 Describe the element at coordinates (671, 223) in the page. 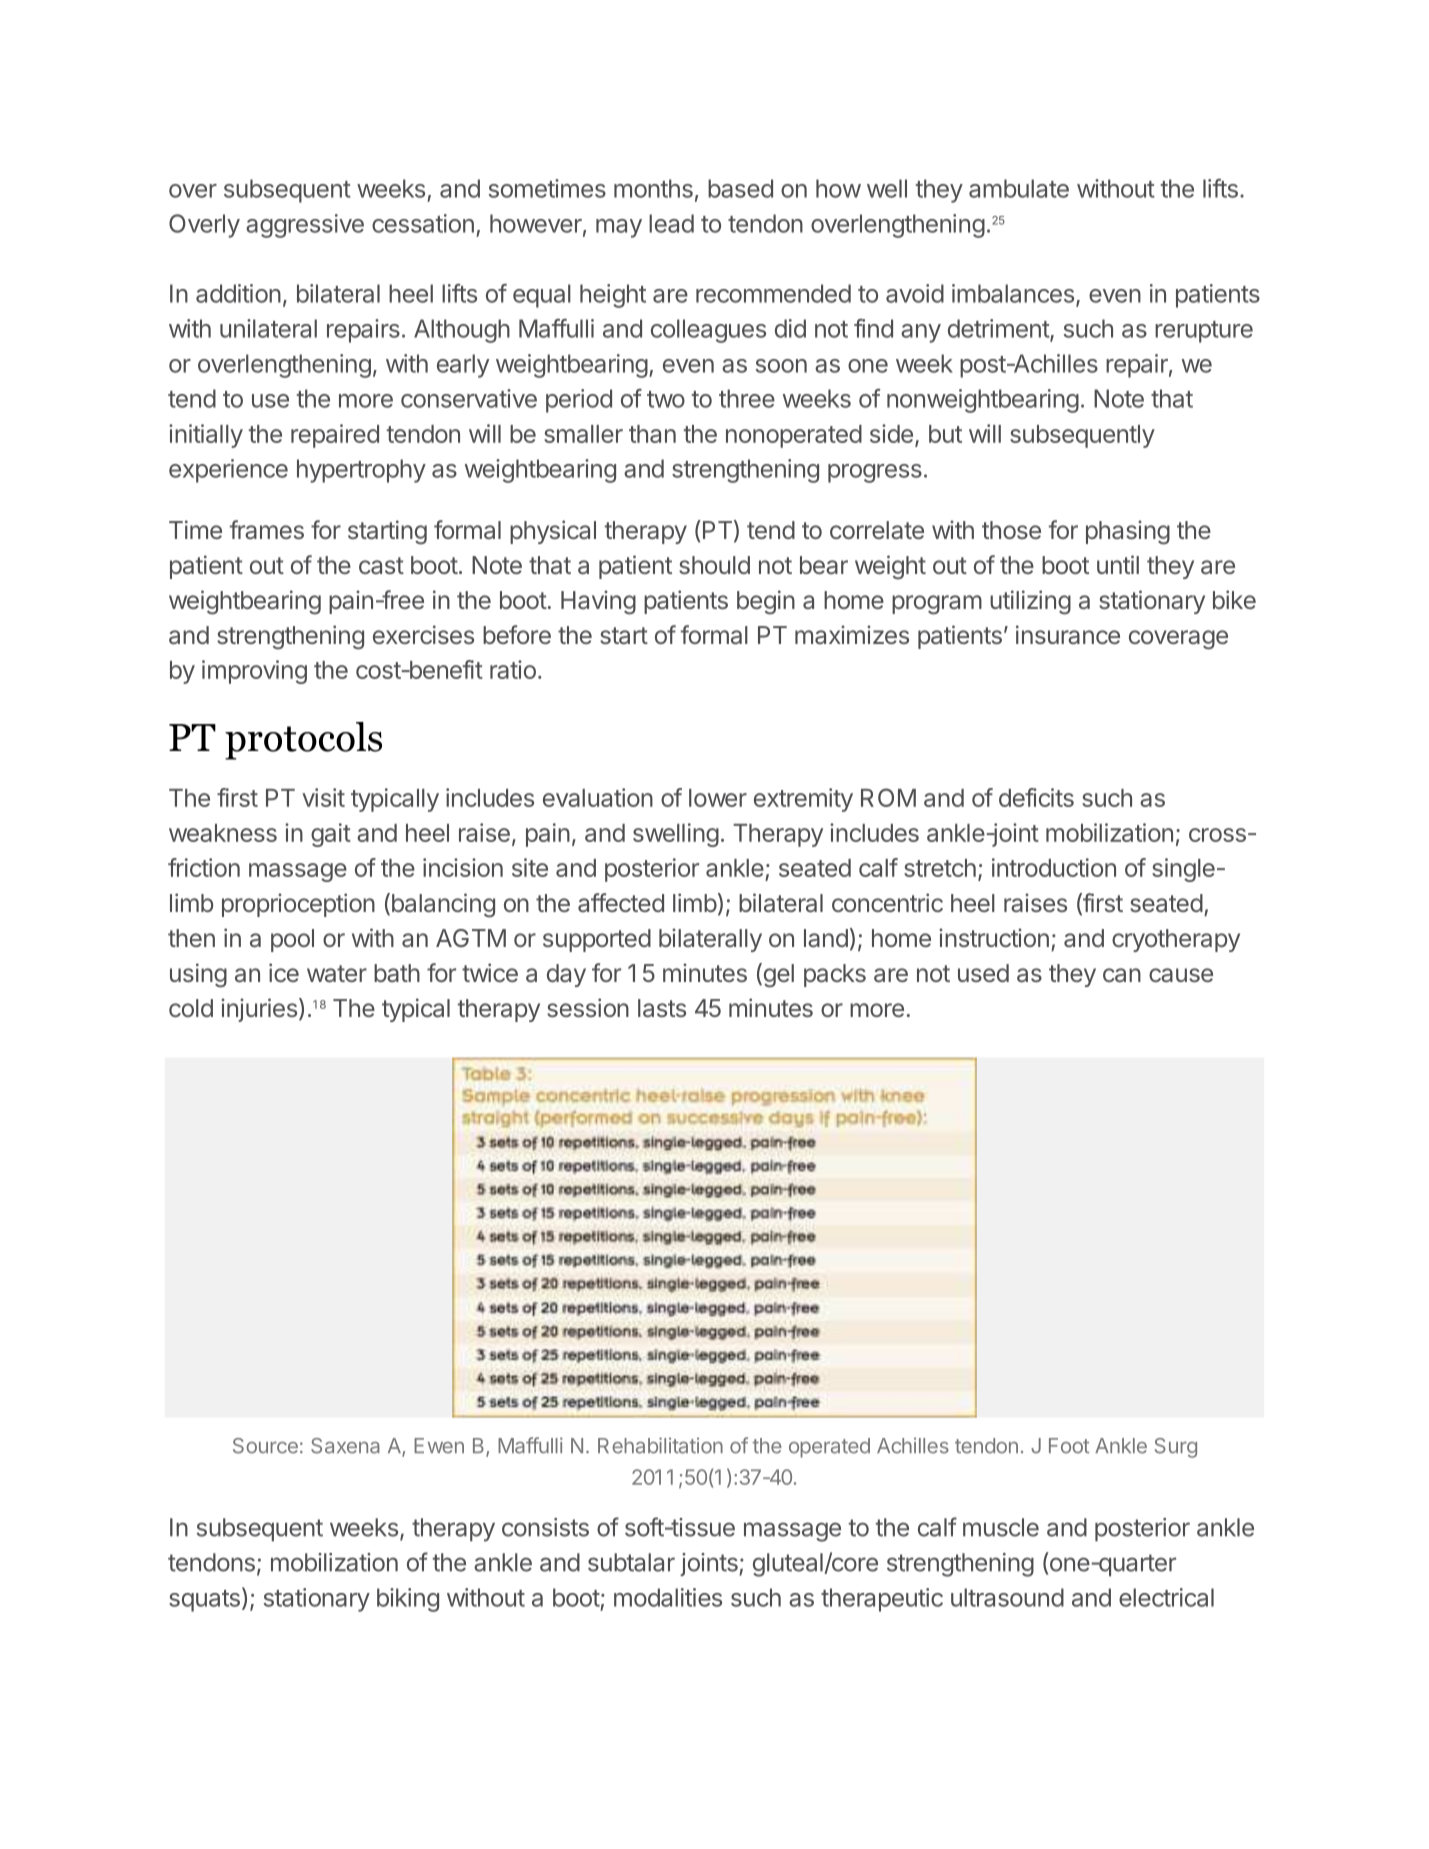

I see `lead` at that location.
